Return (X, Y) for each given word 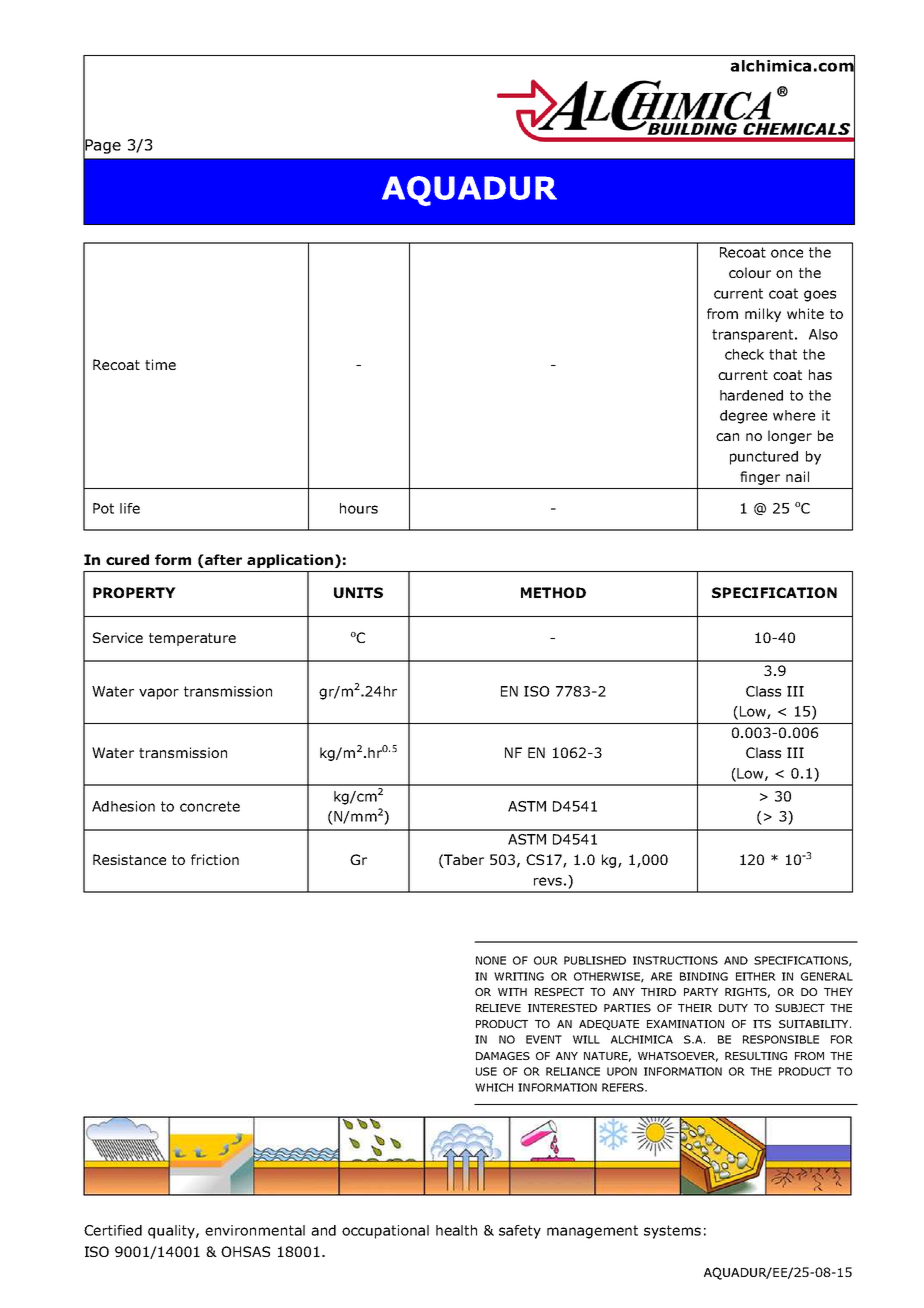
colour (750, 272)
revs (548, 881)
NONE (491, 960)
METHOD (553, 592)
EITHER (756, 976)
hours (359, 508)
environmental (255, 1230)
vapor (159, 694)
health (456, 1230)
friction (215, 859)
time (160, 364)
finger (760, 478)
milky (763, 315)
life (130, 508)
